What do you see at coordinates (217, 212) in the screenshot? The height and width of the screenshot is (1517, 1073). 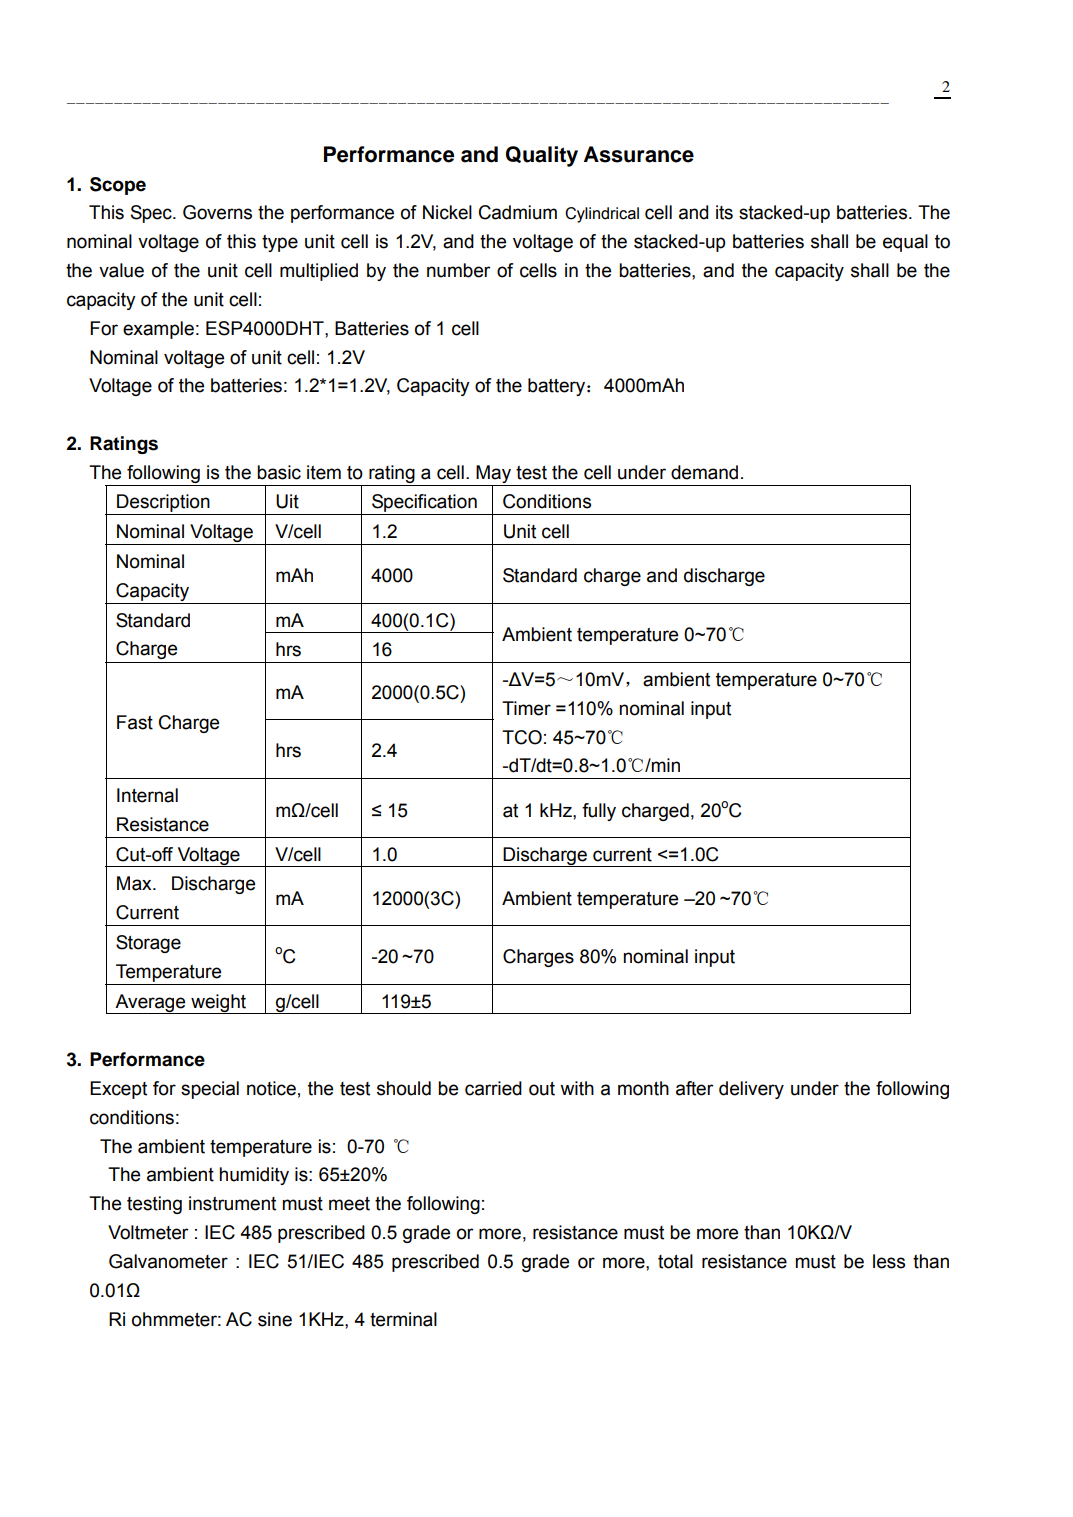 I see `Governs` at bounding box center [217, 212].
